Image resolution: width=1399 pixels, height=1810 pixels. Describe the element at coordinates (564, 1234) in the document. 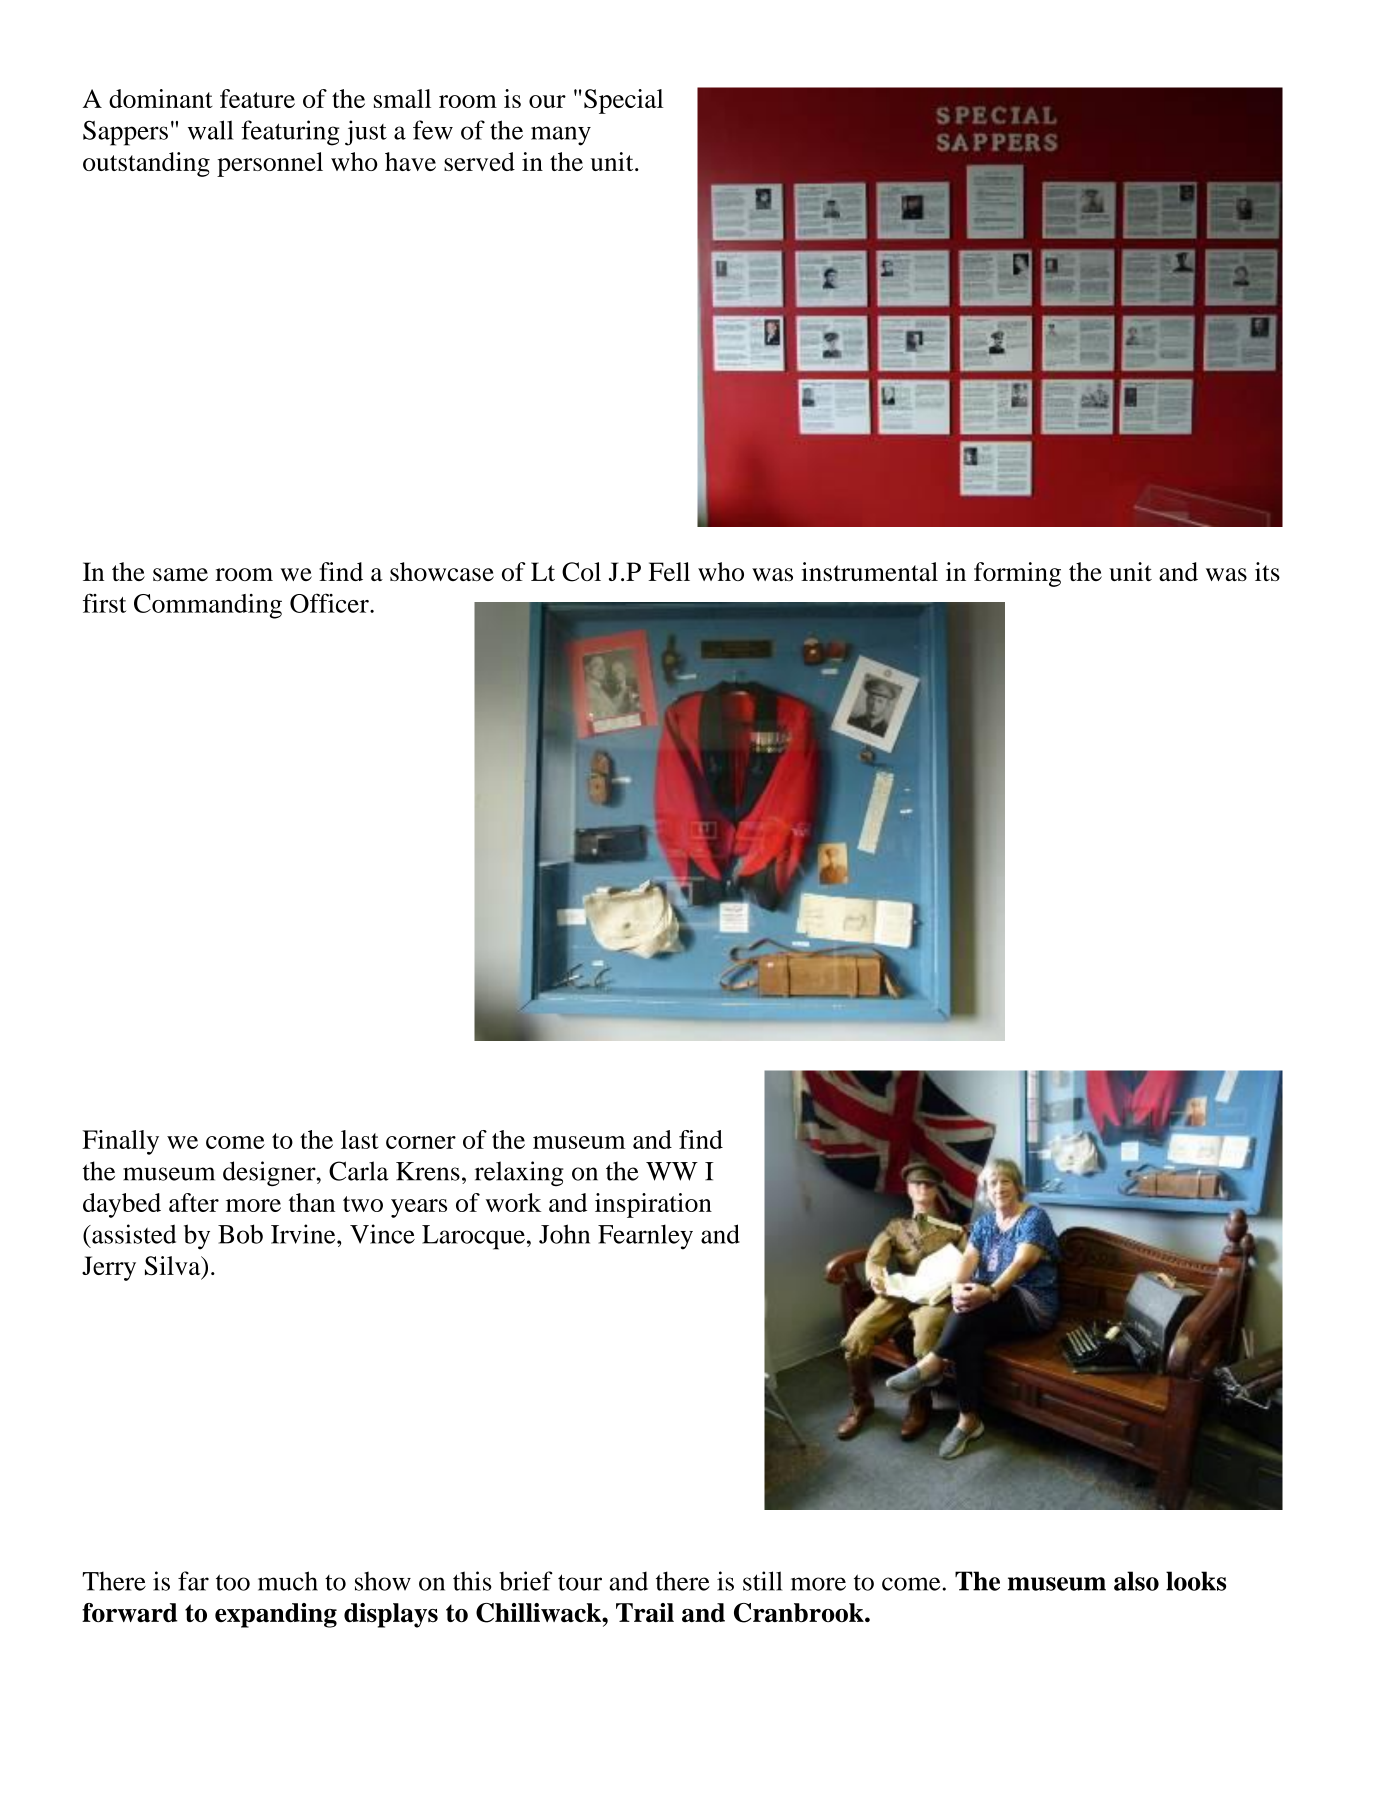

I see `John` at that location.
